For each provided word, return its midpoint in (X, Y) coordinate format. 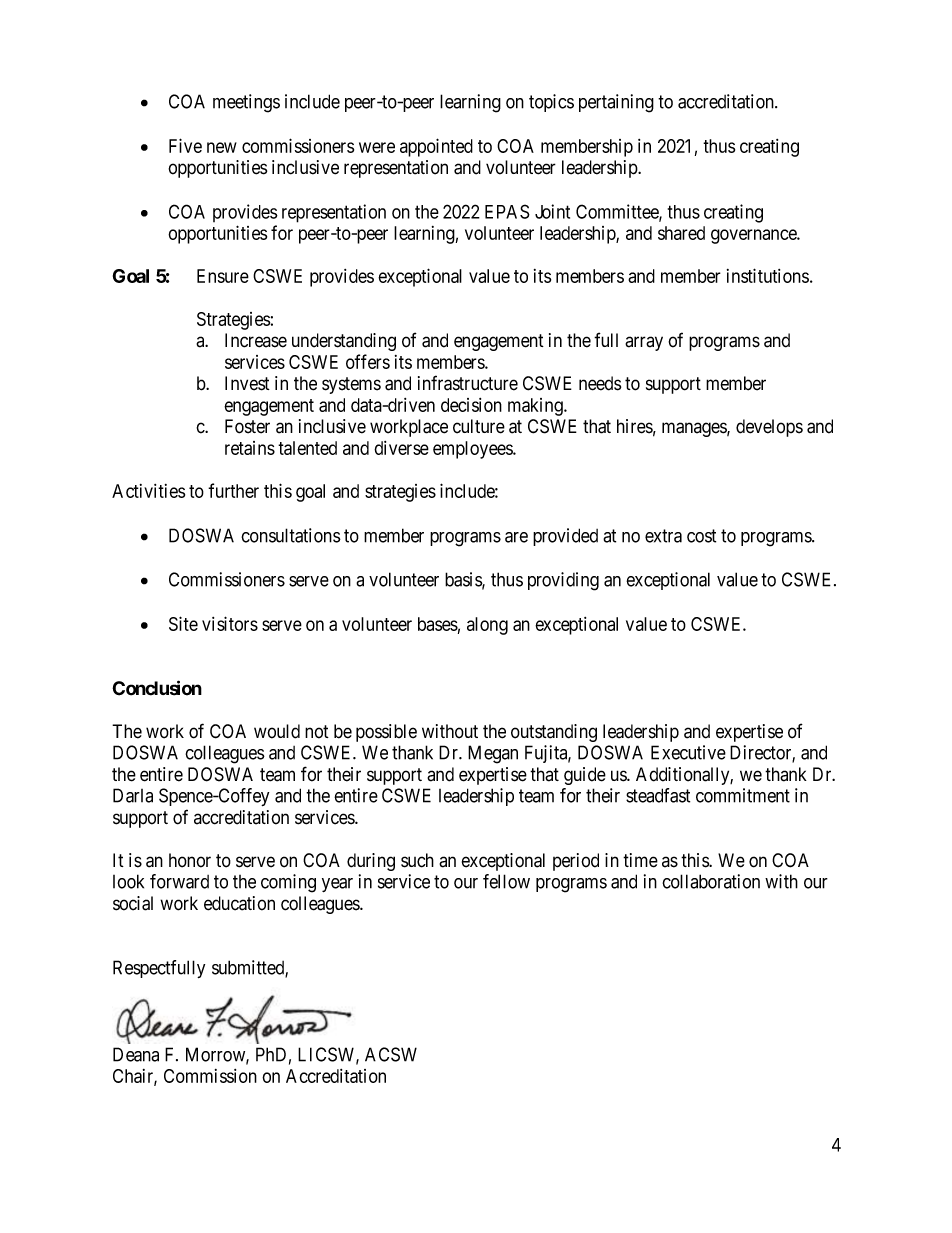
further (233, 490)
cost (701, 536)
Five (185, 145)
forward (179, 881)
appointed (436, 147)
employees (473, 450)
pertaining (616, 103)
